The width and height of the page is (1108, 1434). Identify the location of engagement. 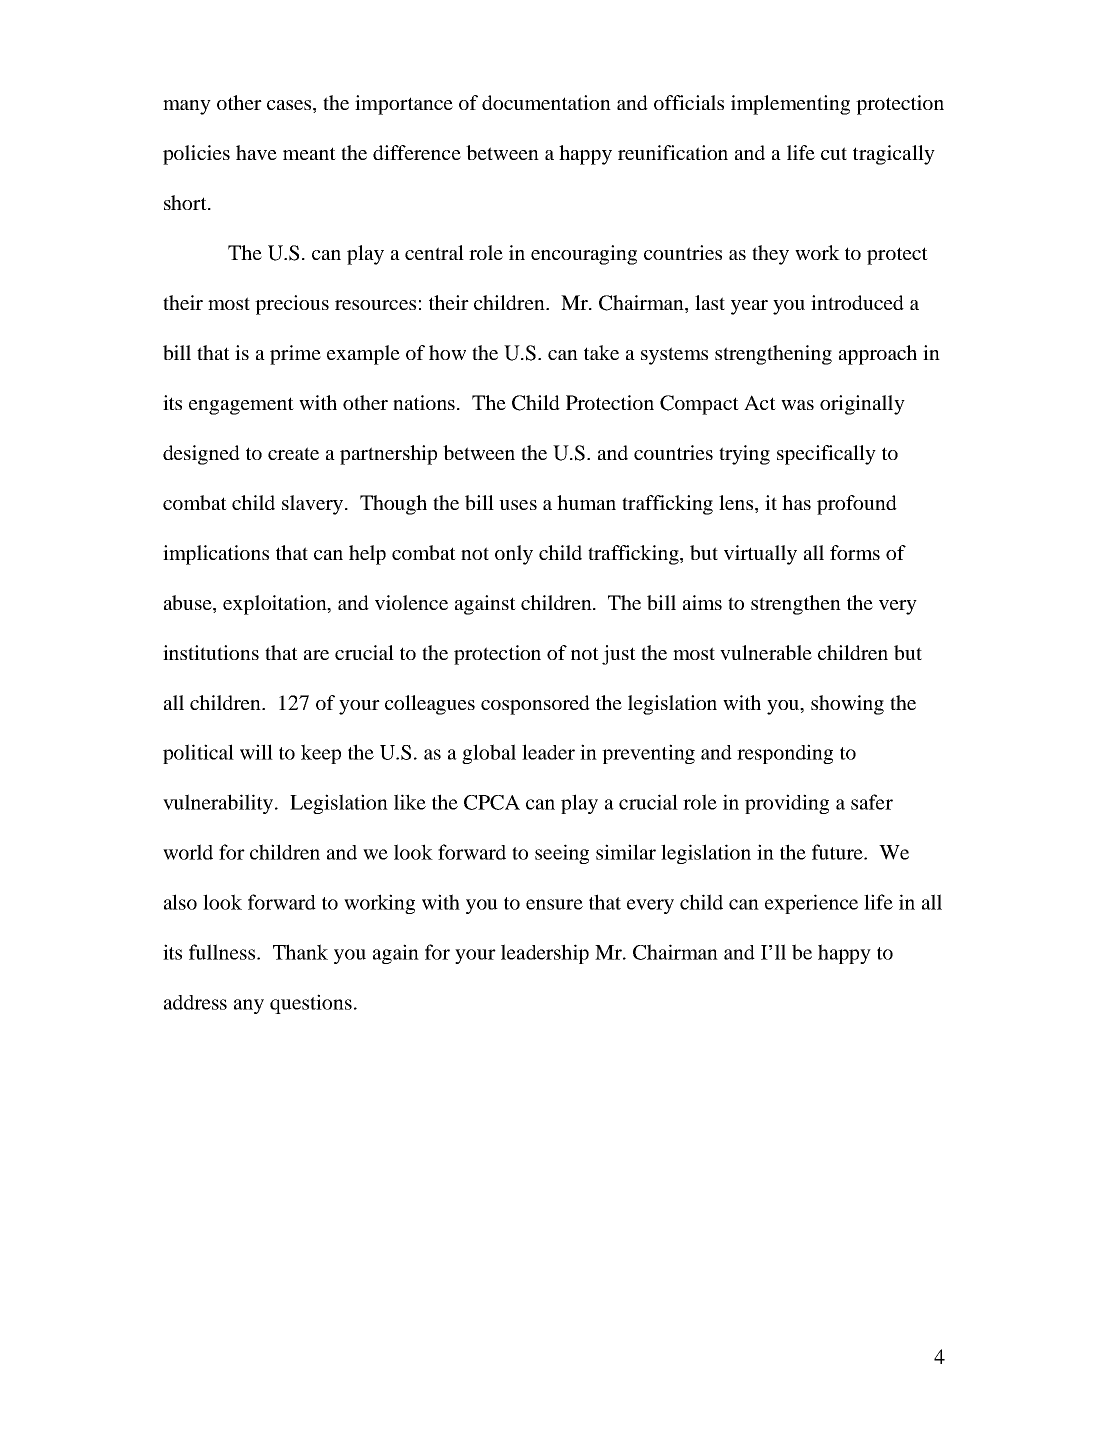
(241, 406).
